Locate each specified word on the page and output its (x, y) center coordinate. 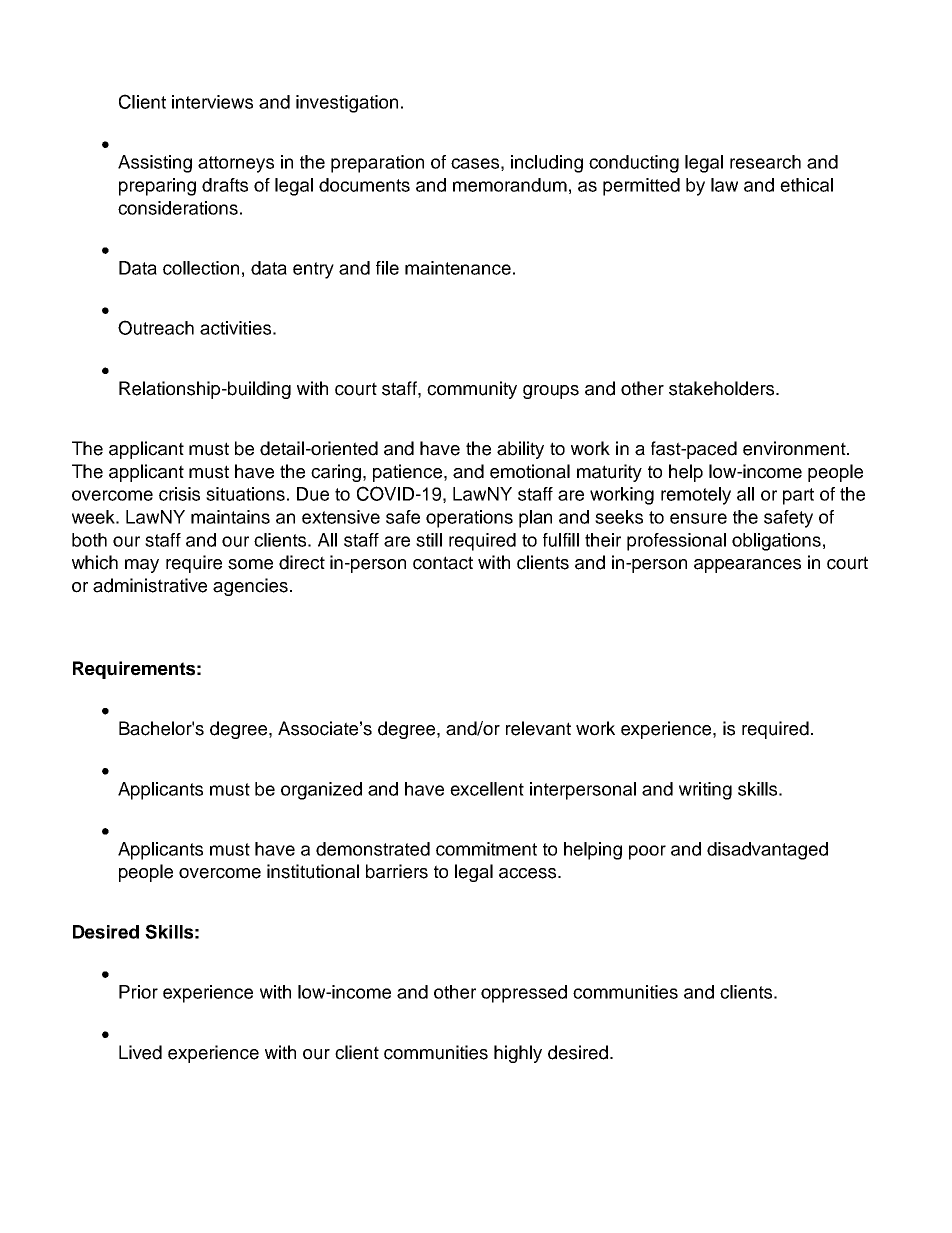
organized (321, 791)
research (765, 162)
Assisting (155, 164)
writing (705, 791)
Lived (140, 1052)
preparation (377, 164)
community (472, 390)
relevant (538, 728)
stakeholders (723, 388)
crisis (179, 494)
